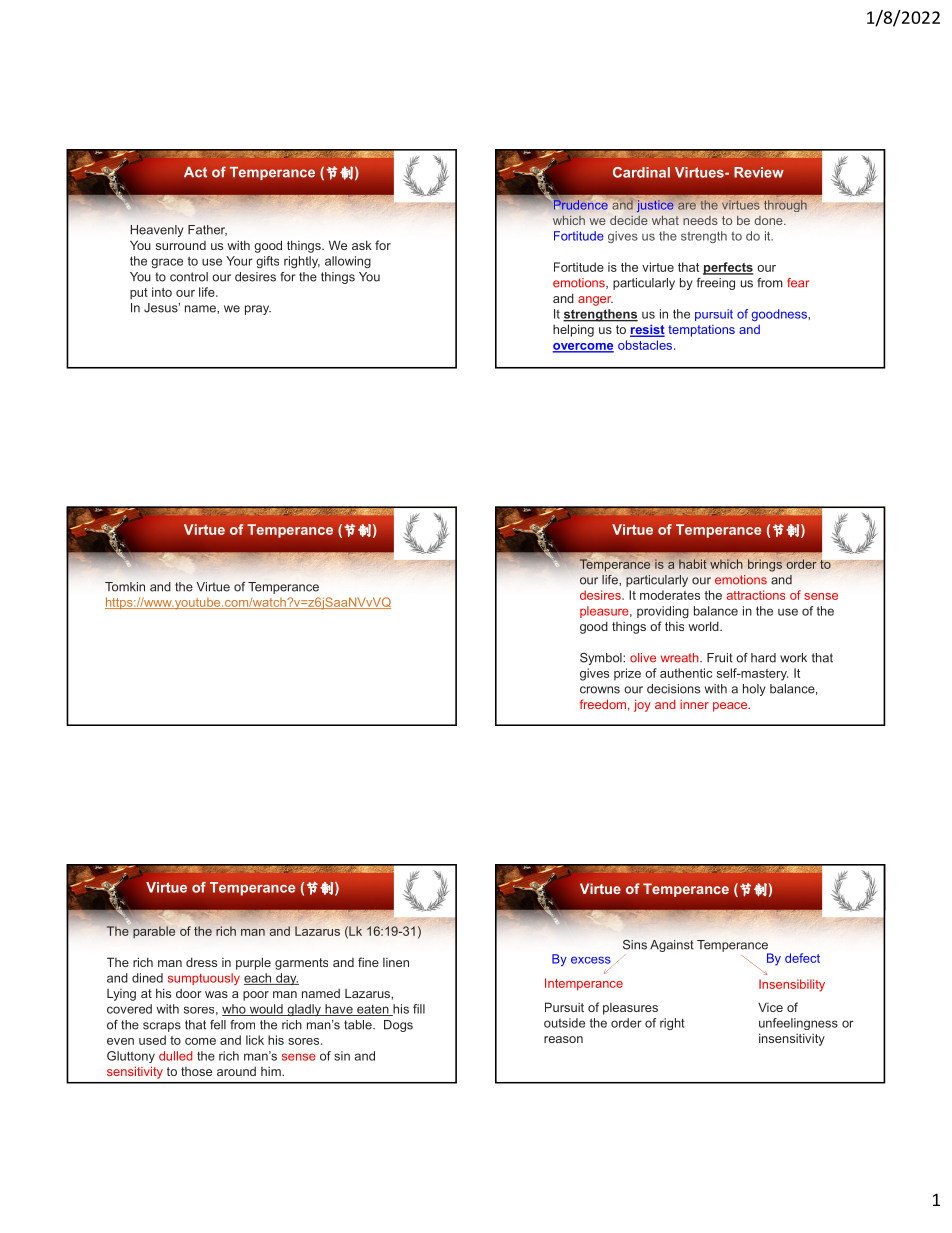  I want to click on Father, so click(207, 230).
